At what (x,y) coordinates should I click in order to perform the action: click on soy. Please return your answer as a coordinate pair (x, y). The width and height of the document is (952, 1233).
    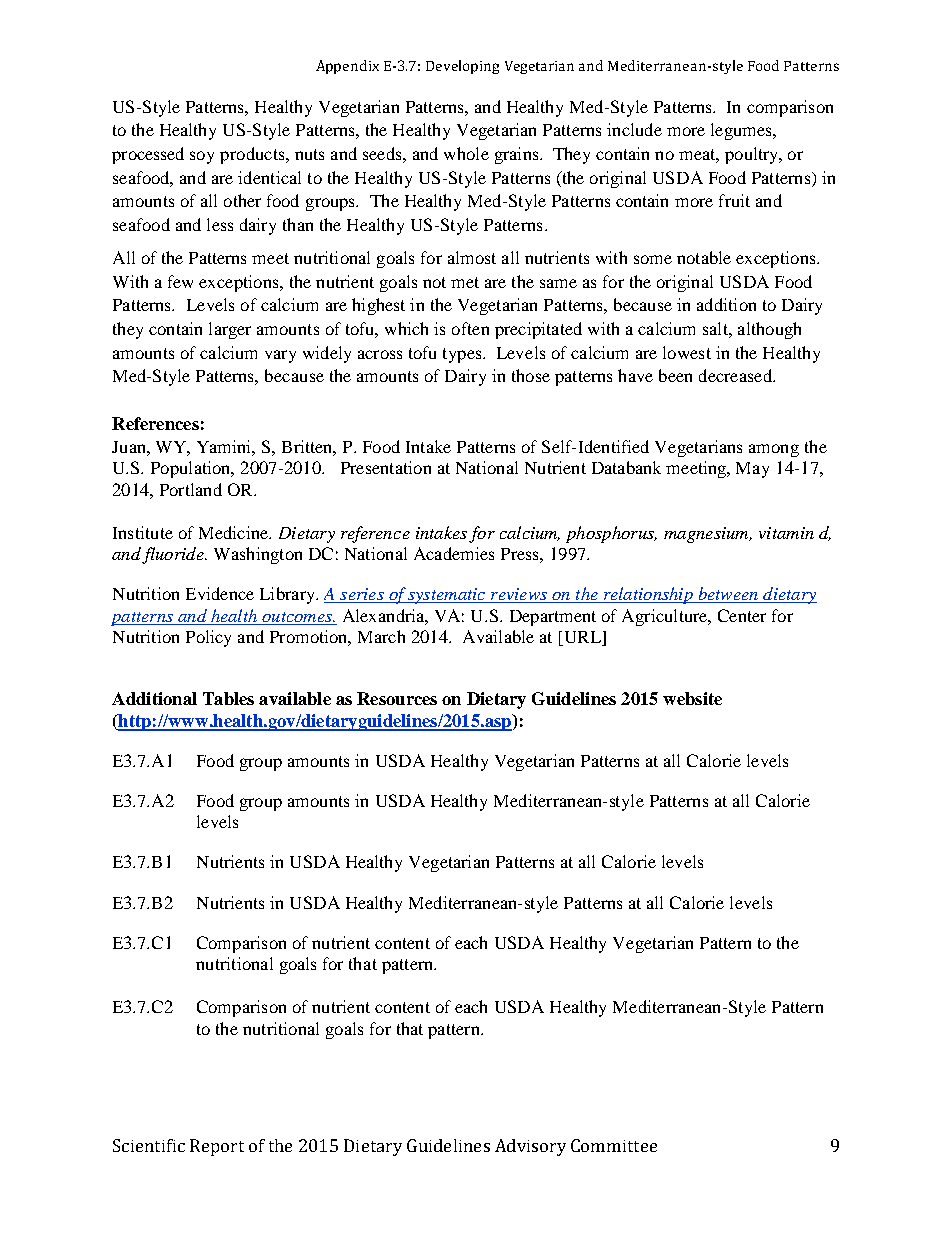
    Looking at the image, I should click on (202, 157).
